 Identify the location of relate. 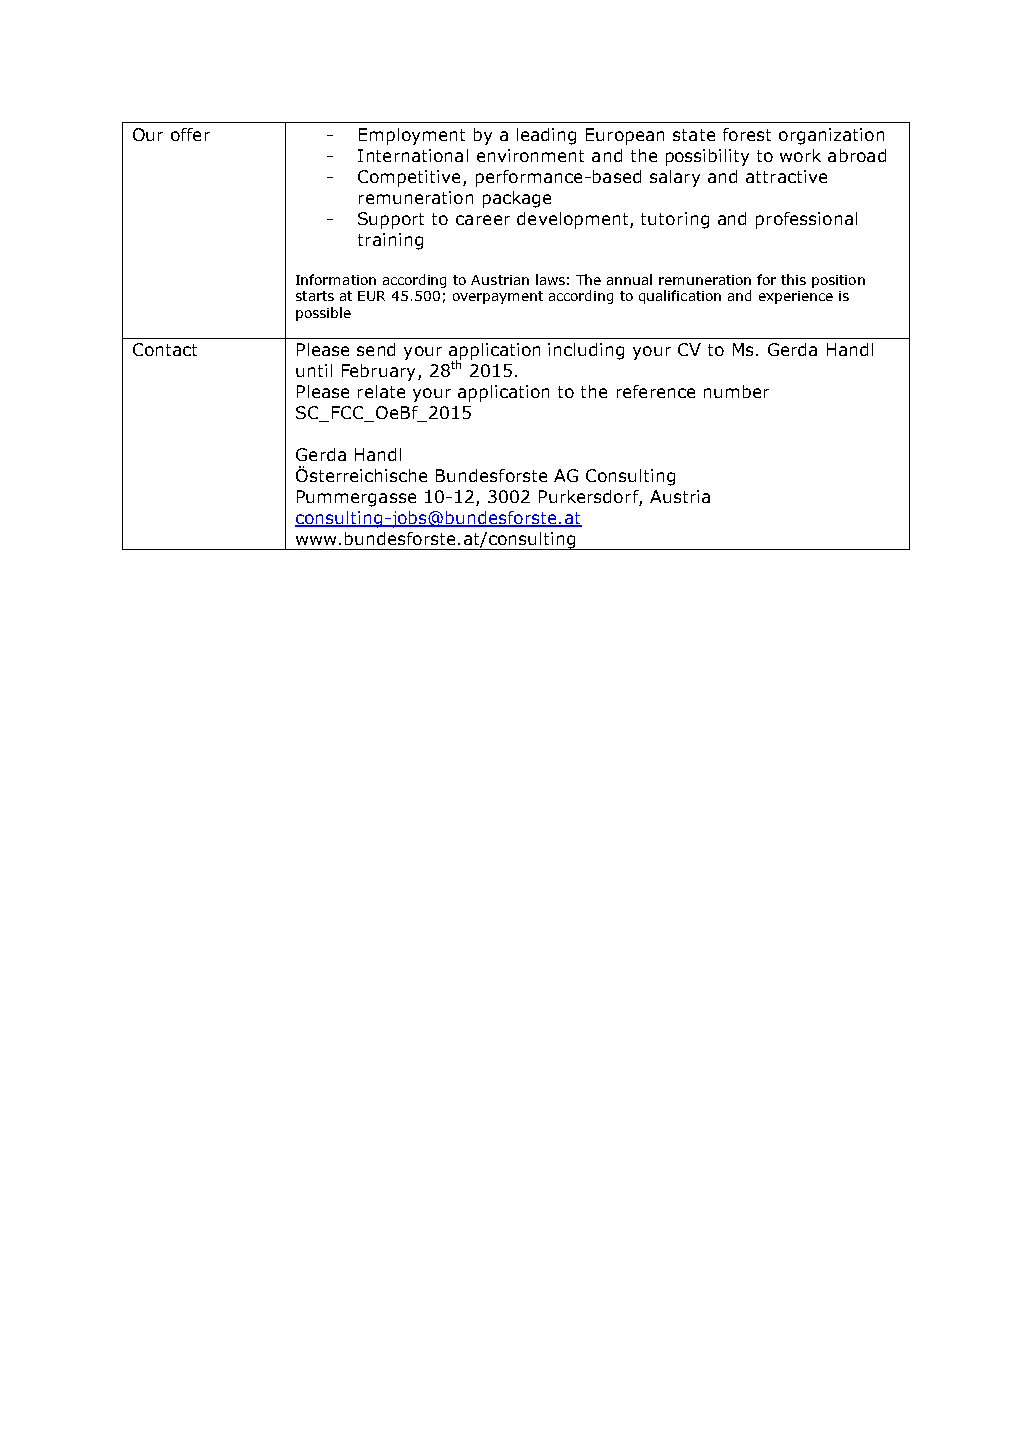
(381, 391).
